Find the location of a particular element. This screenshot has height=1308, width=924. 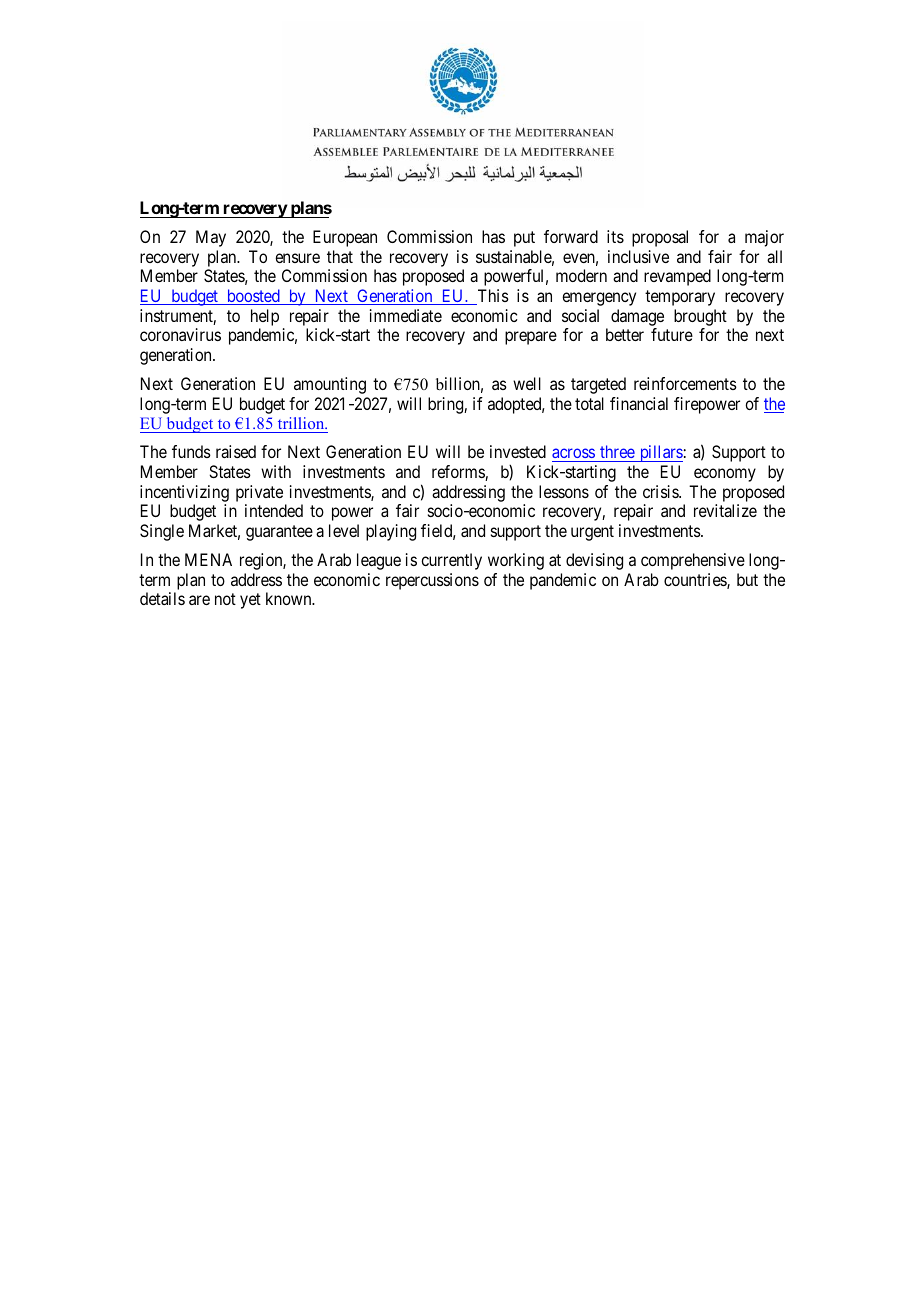

invested is located at coordinates (518, 451).
